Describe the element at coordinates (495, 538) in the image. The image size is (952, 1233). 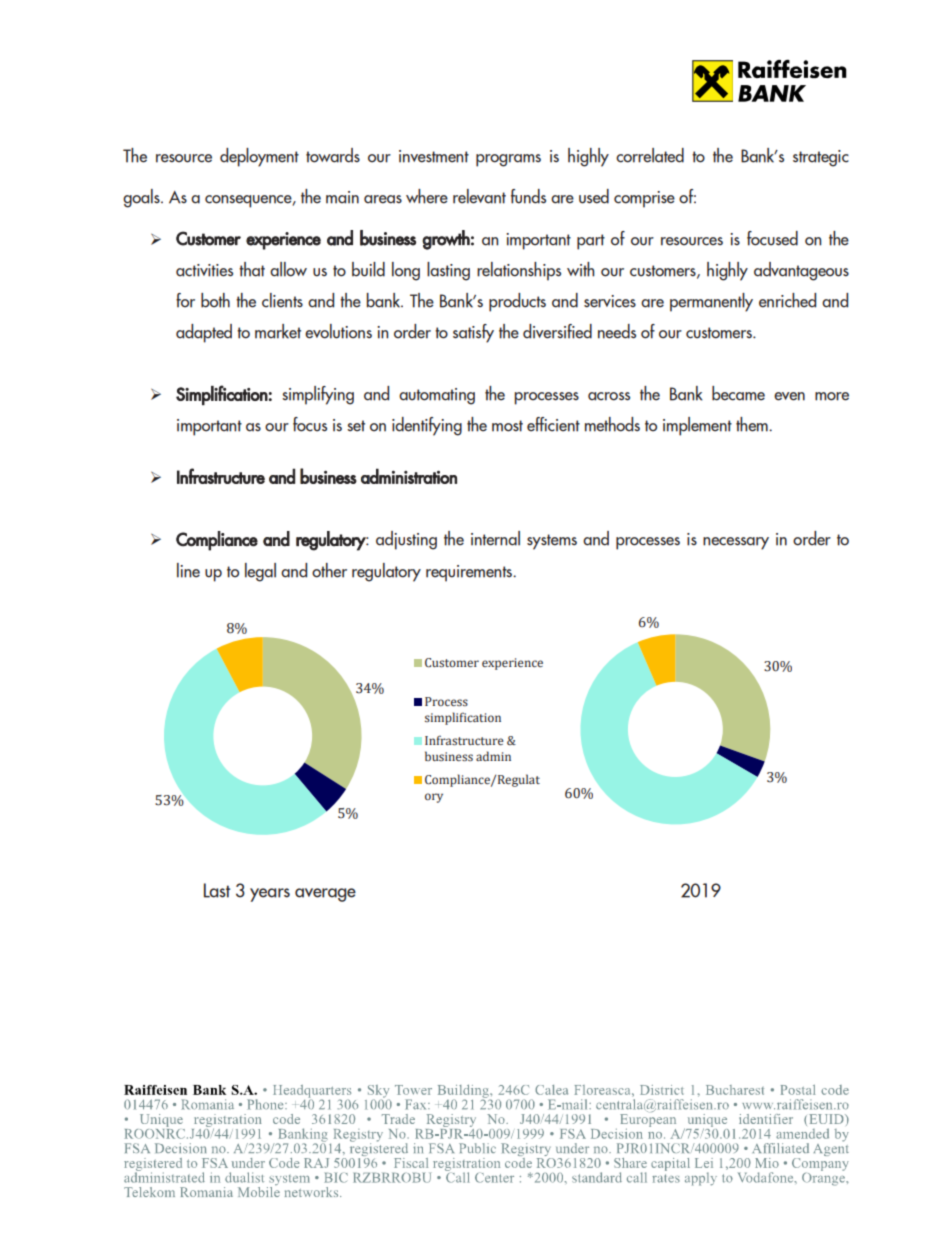
I see `internal` at that location.
